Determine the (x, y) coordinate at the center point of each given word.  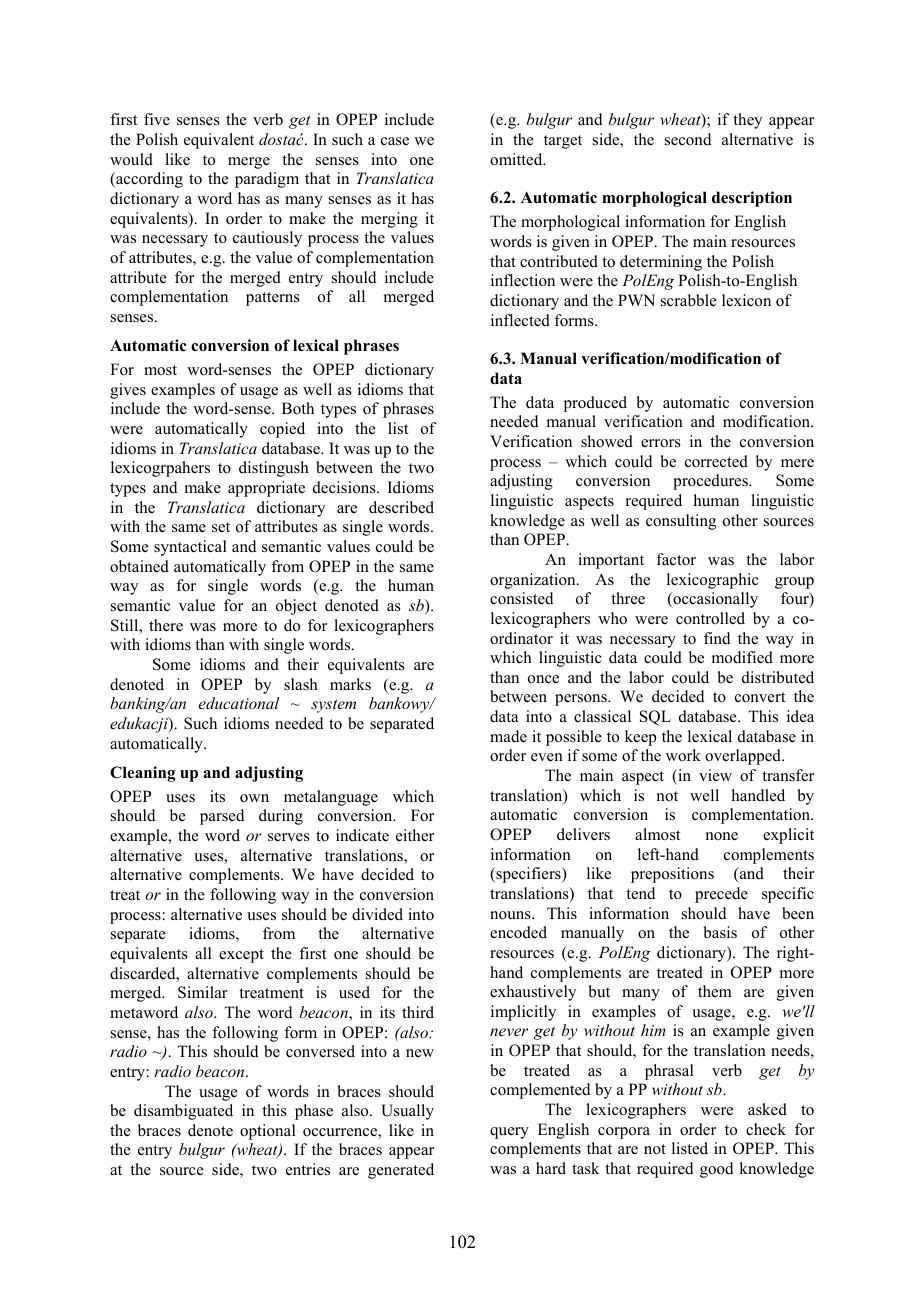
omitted (517, 159)
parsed (222, 817)
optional (268, 1132)
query (509, 1133)
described (401, 507)
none (721, 836)
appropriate (266, 489)
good (717, 1170)
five (157, 119)
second (688, 139)
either (415, 835)
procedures (711, 482)
